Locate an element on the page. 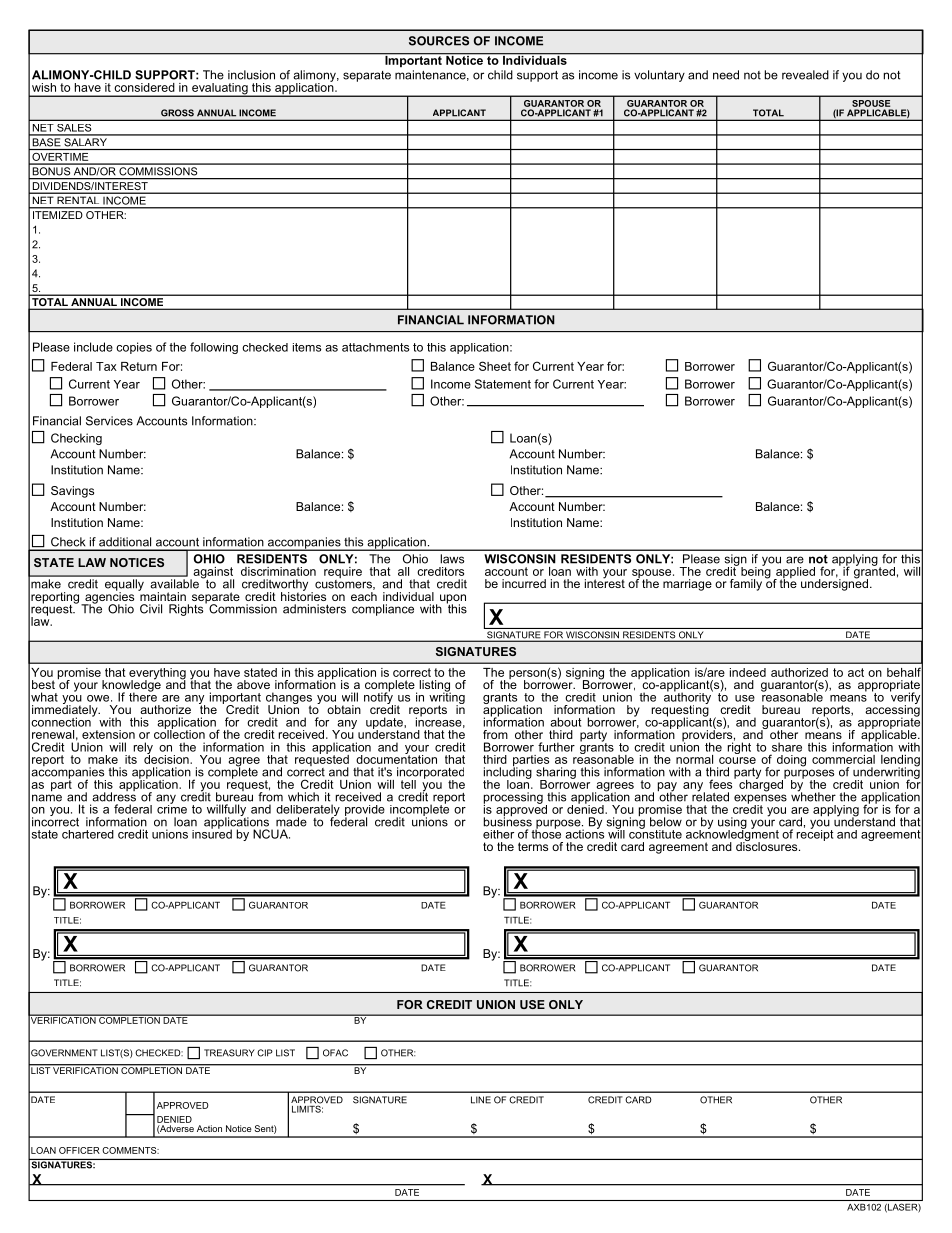 This document has height=1233, width=952. either is located at coordinates (498, 834).
